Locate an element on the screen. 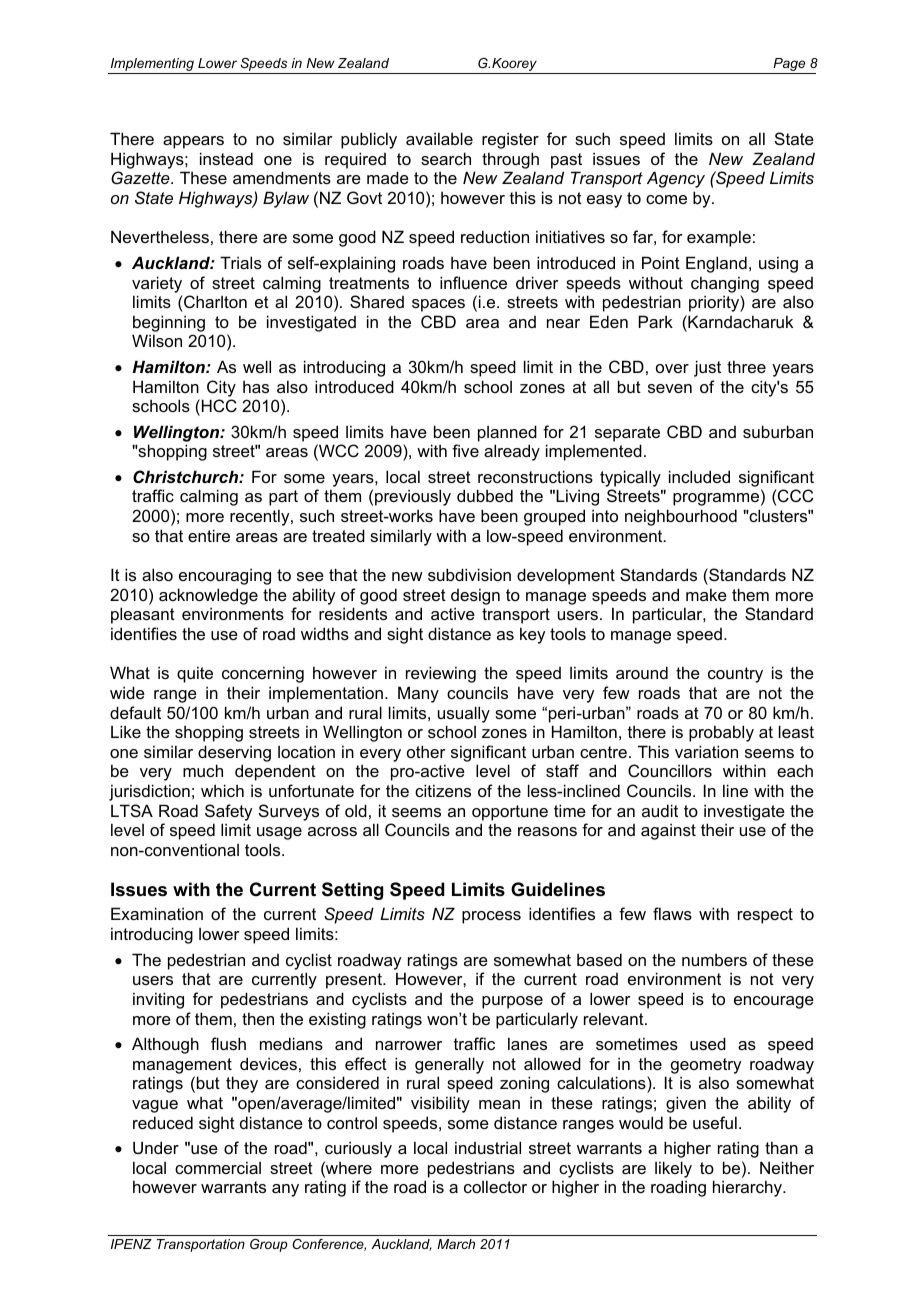  available is located at coordinates (439, 138).
